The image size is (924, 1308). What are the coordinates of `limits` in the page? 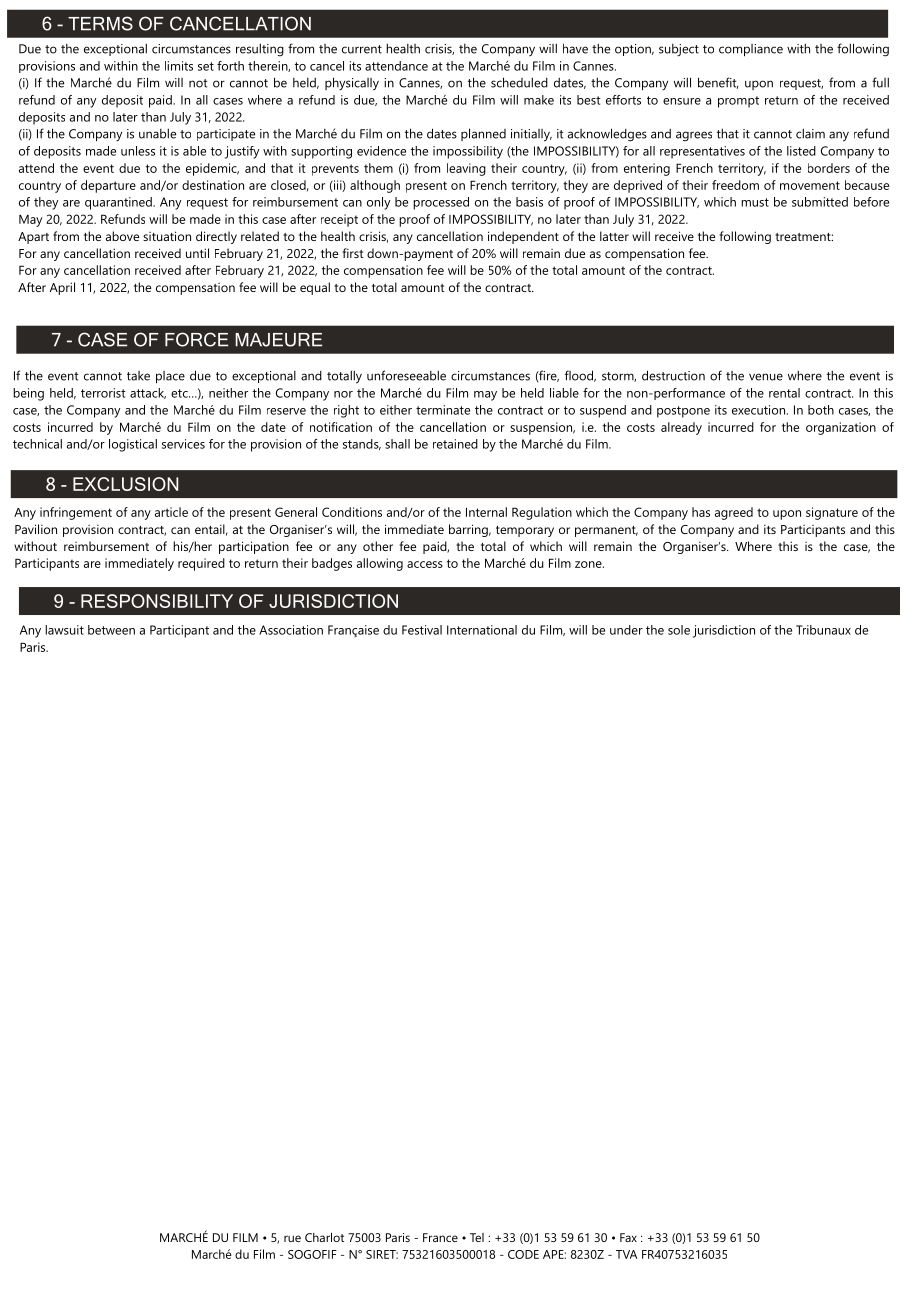 It's located at (179, 66).
